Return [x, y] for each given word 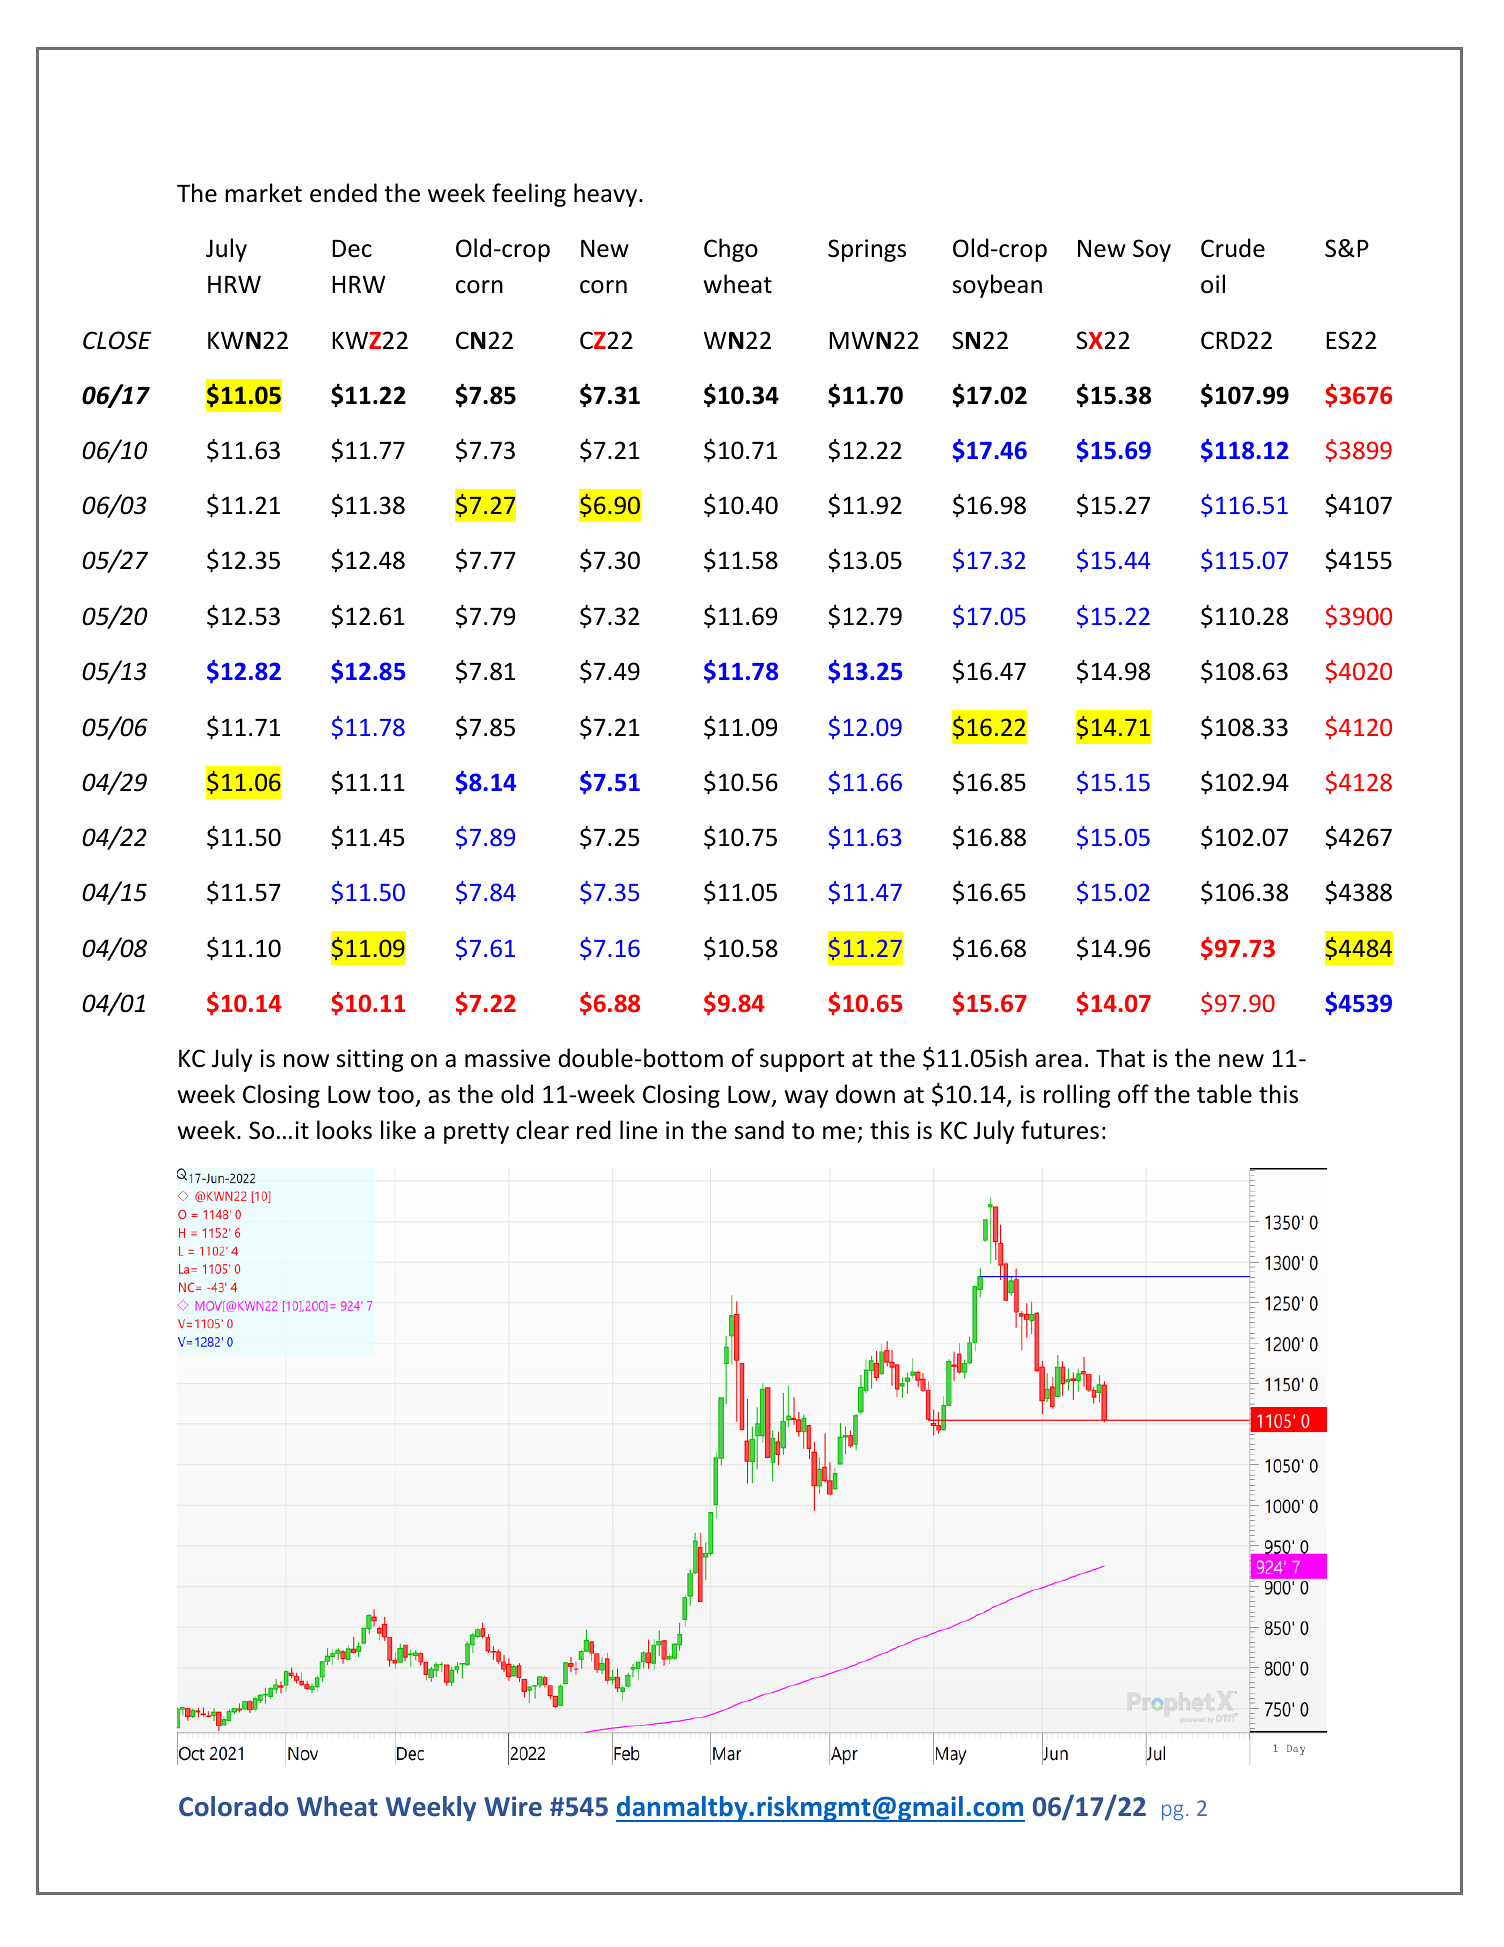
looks [344, 1130]
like [398, 1130]
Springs [867, 250]
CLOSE [117, 340]
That [1120, 1058]
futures [1060, 1130]
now [306, 1061]
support [802, 1061]
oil [1213, 284]
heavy [607, 195]
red [594, 1130]
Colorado [233, 1806]
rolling [1077, 1096]
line [638, 1130]
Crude [1233, 248]
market [263, 193]
